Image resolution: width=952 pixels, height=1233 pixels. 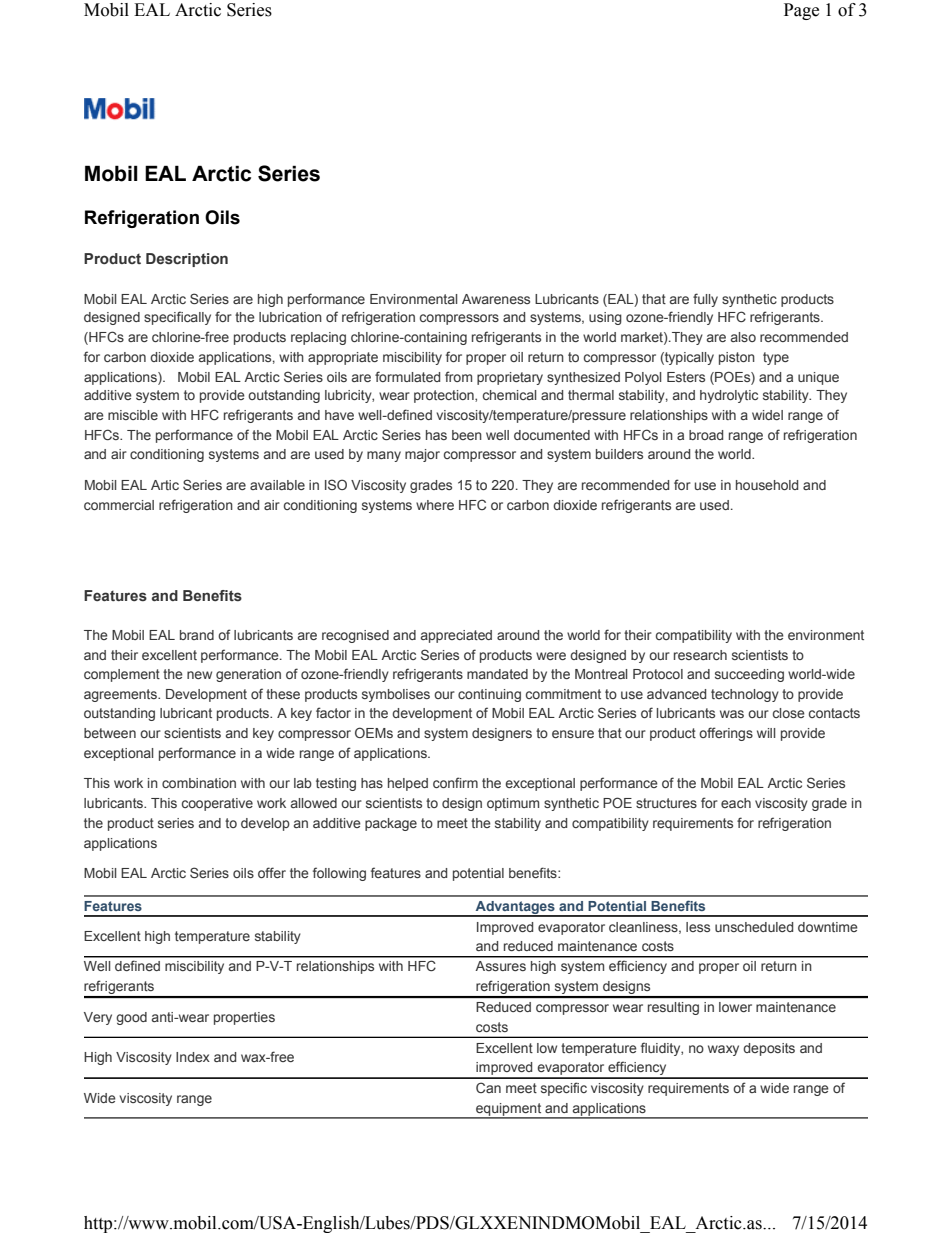 What do you see at coordinates (801, 11) in the screenshot?
I see `Page` at bounding box center [801, 11].
